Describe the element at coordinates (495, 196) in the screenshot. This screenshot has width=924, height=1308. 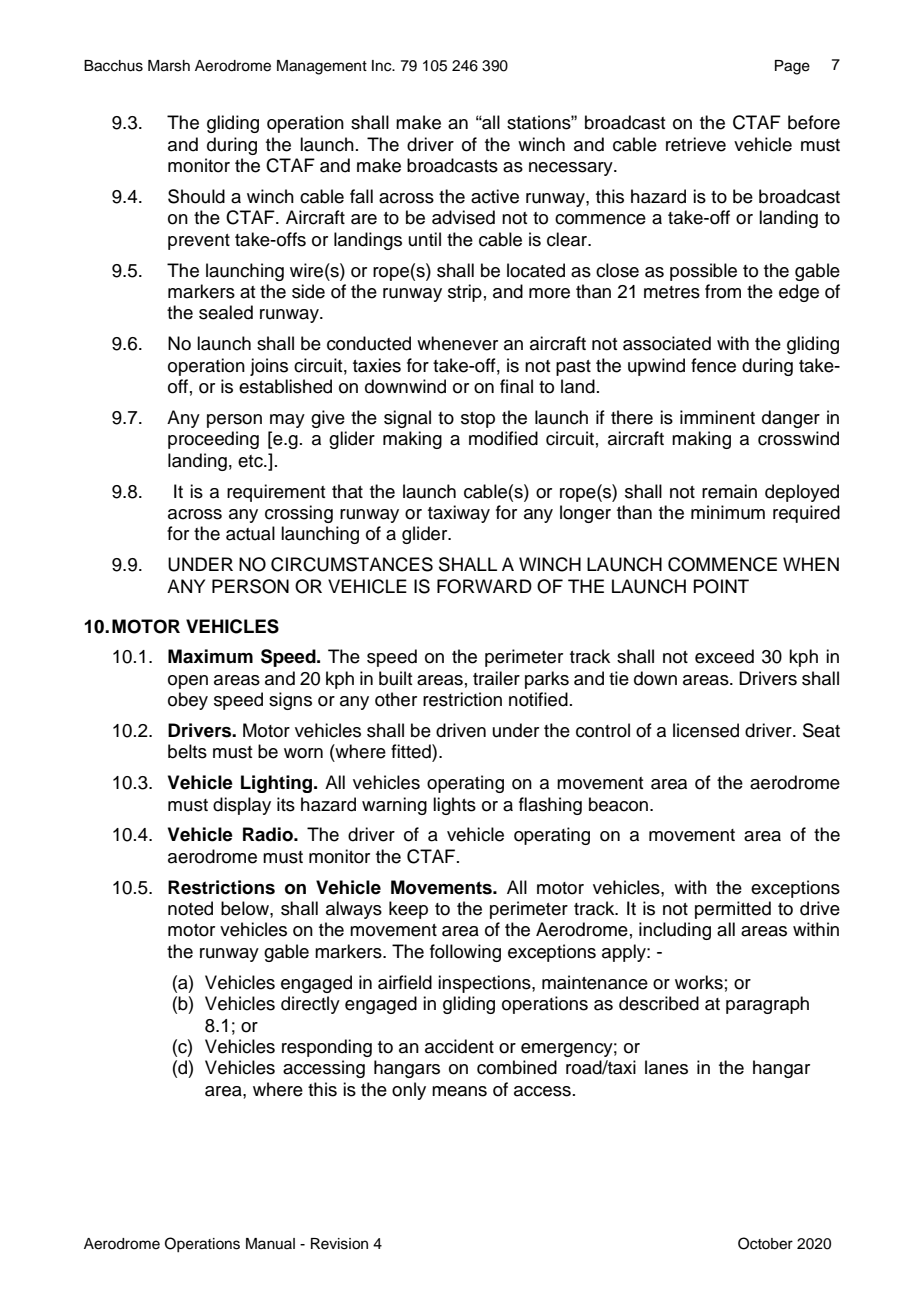
I see `active` at that location.
